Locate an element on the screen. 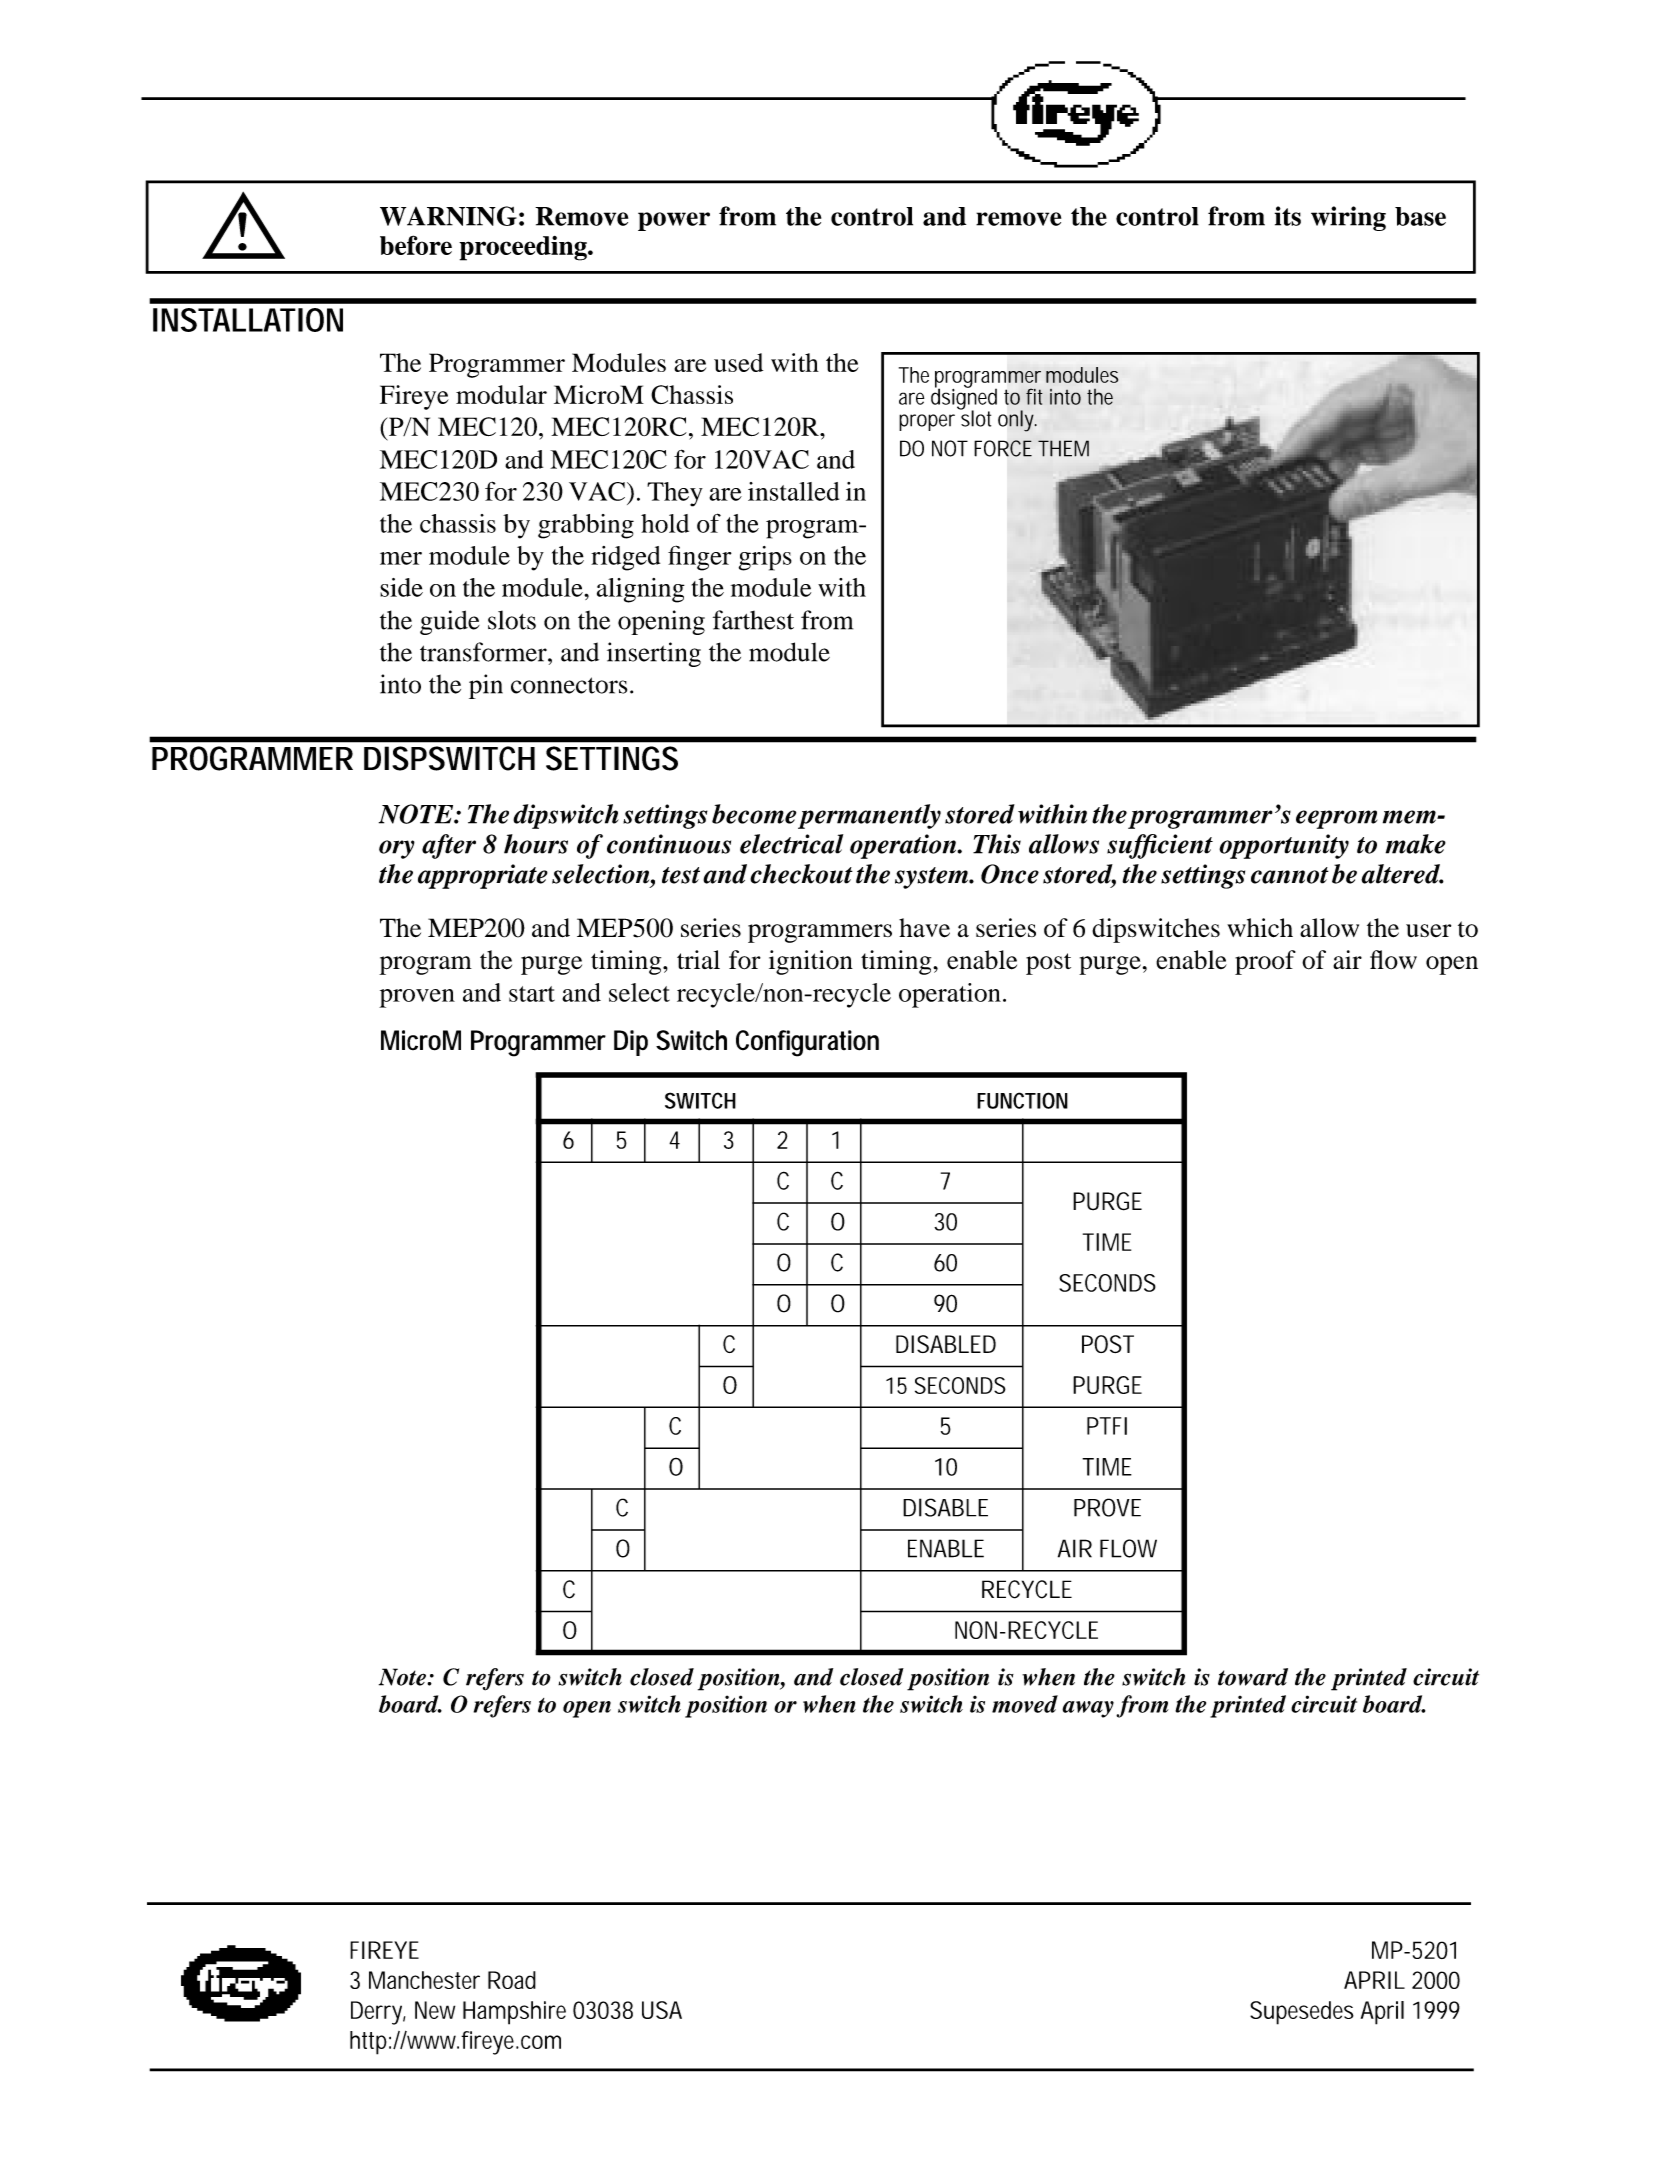  used is located at coordinates (738, 362).
